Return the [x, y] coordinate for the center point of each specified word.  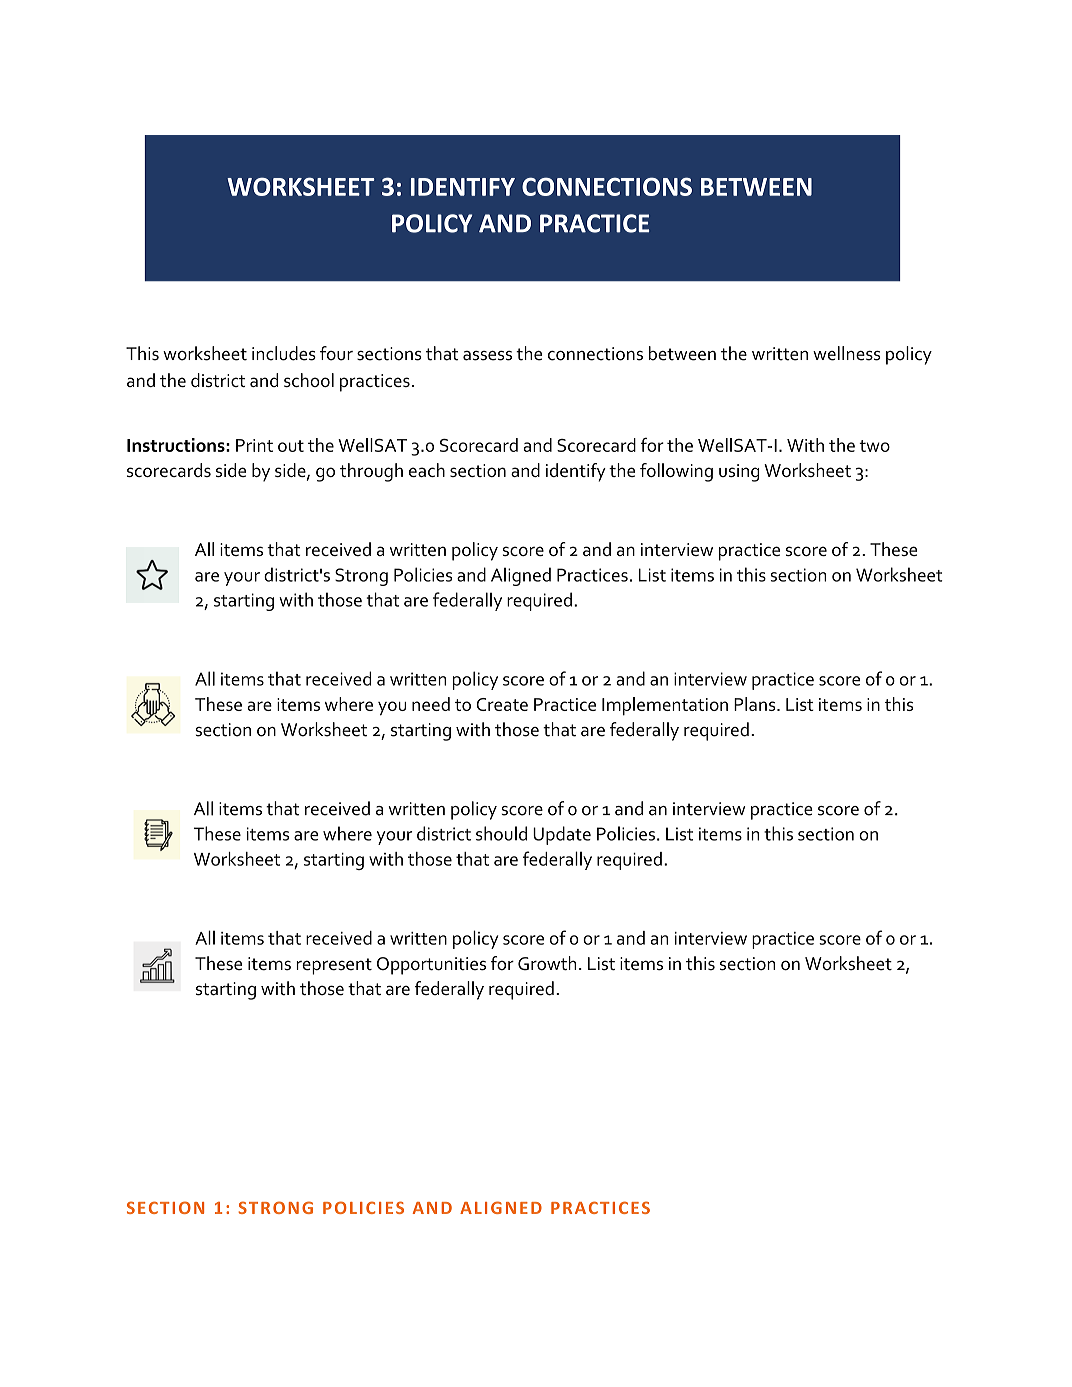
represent [334, 966]
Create [502, 704]
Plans [756, 704]
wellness [847, 353]
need [431, 704]
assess [487, 356]
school [309, 380]
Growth [547, 963]
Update [562, 835]
